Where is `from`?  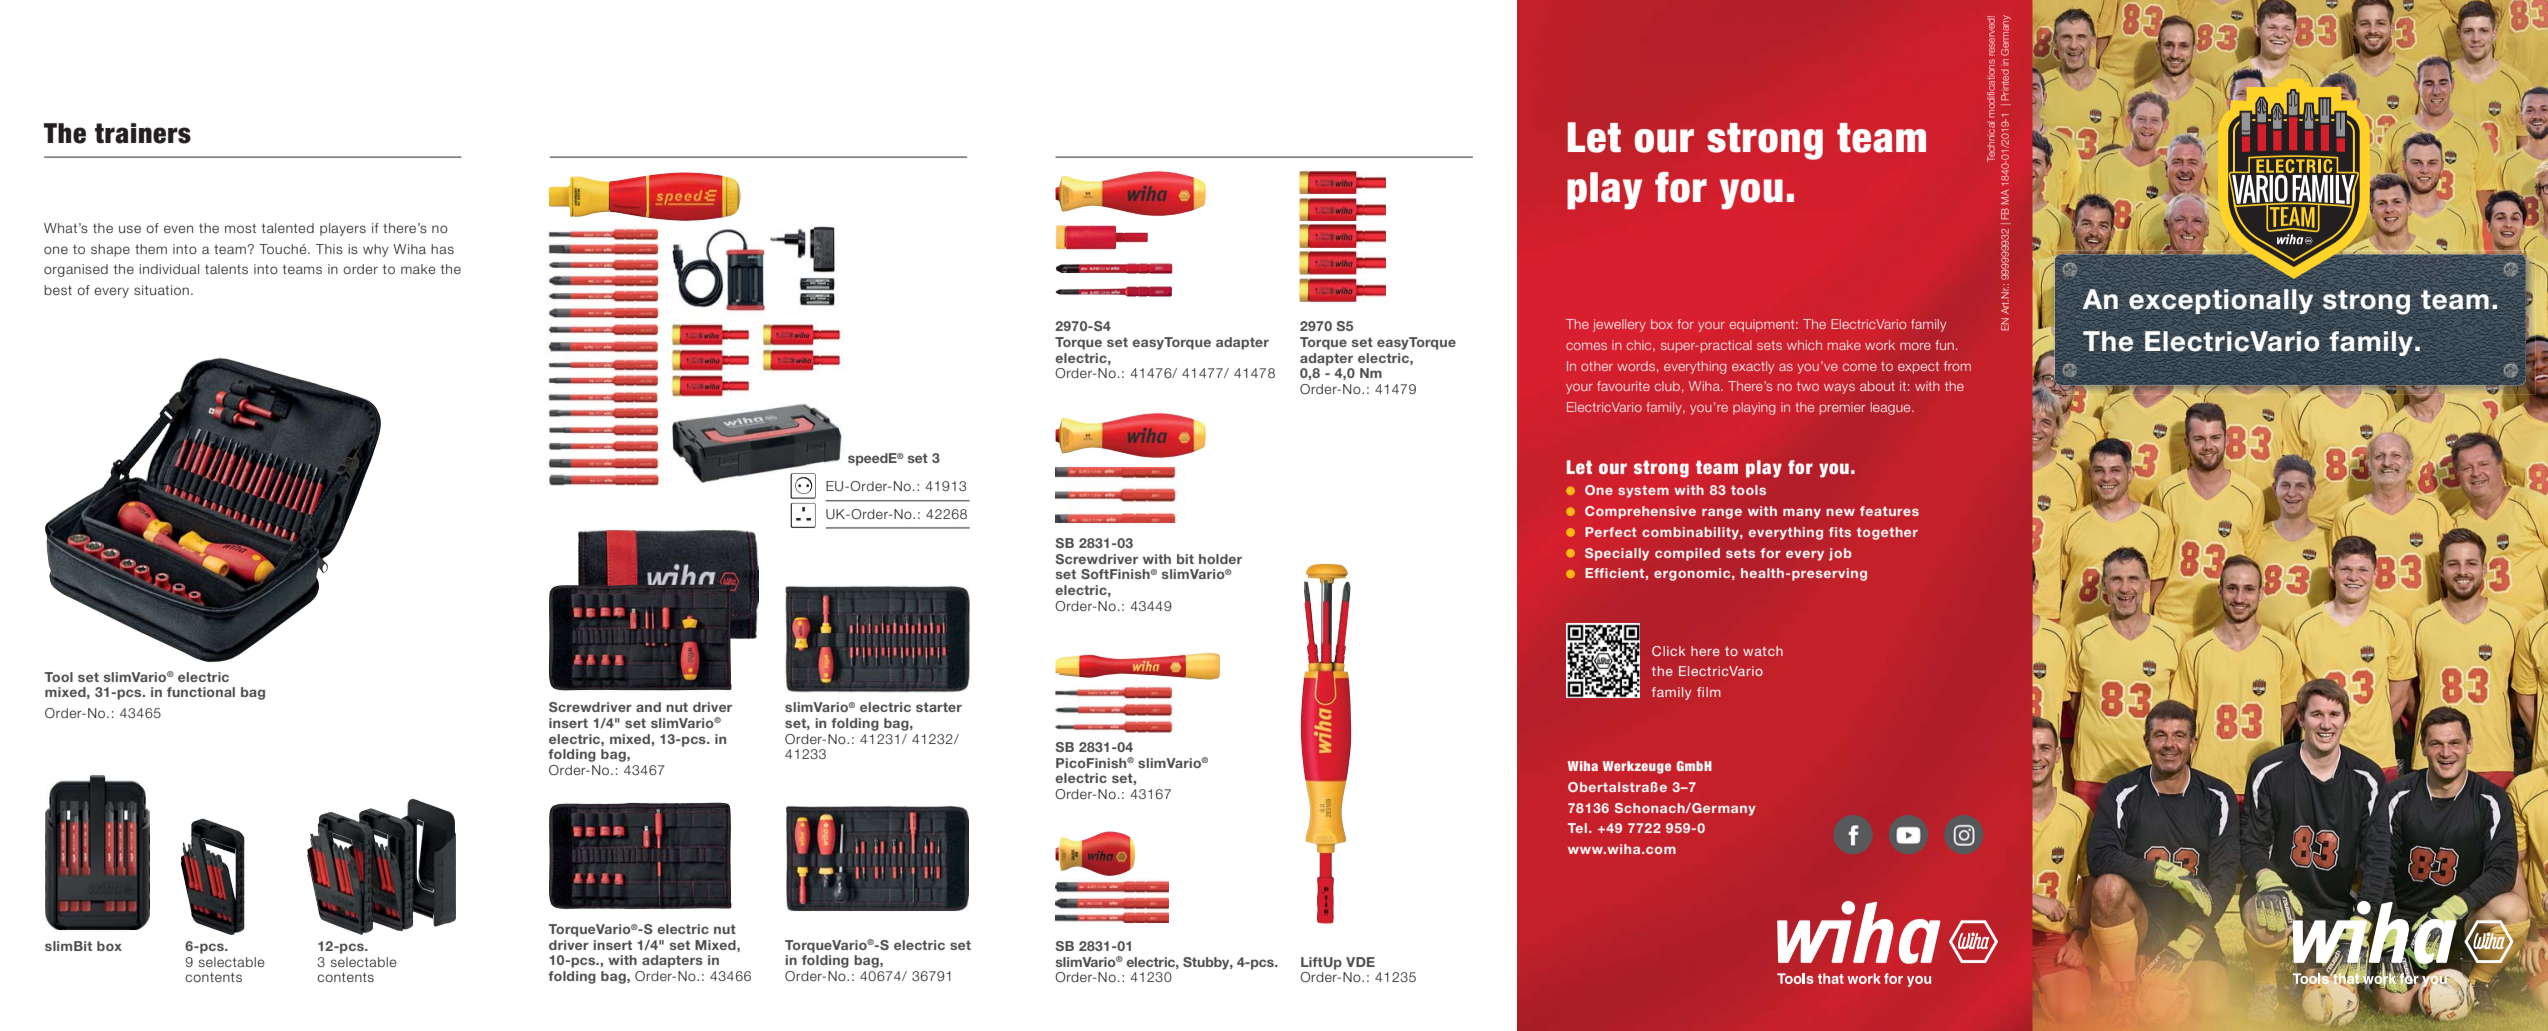 from is located at coordinates (1957, 366).
